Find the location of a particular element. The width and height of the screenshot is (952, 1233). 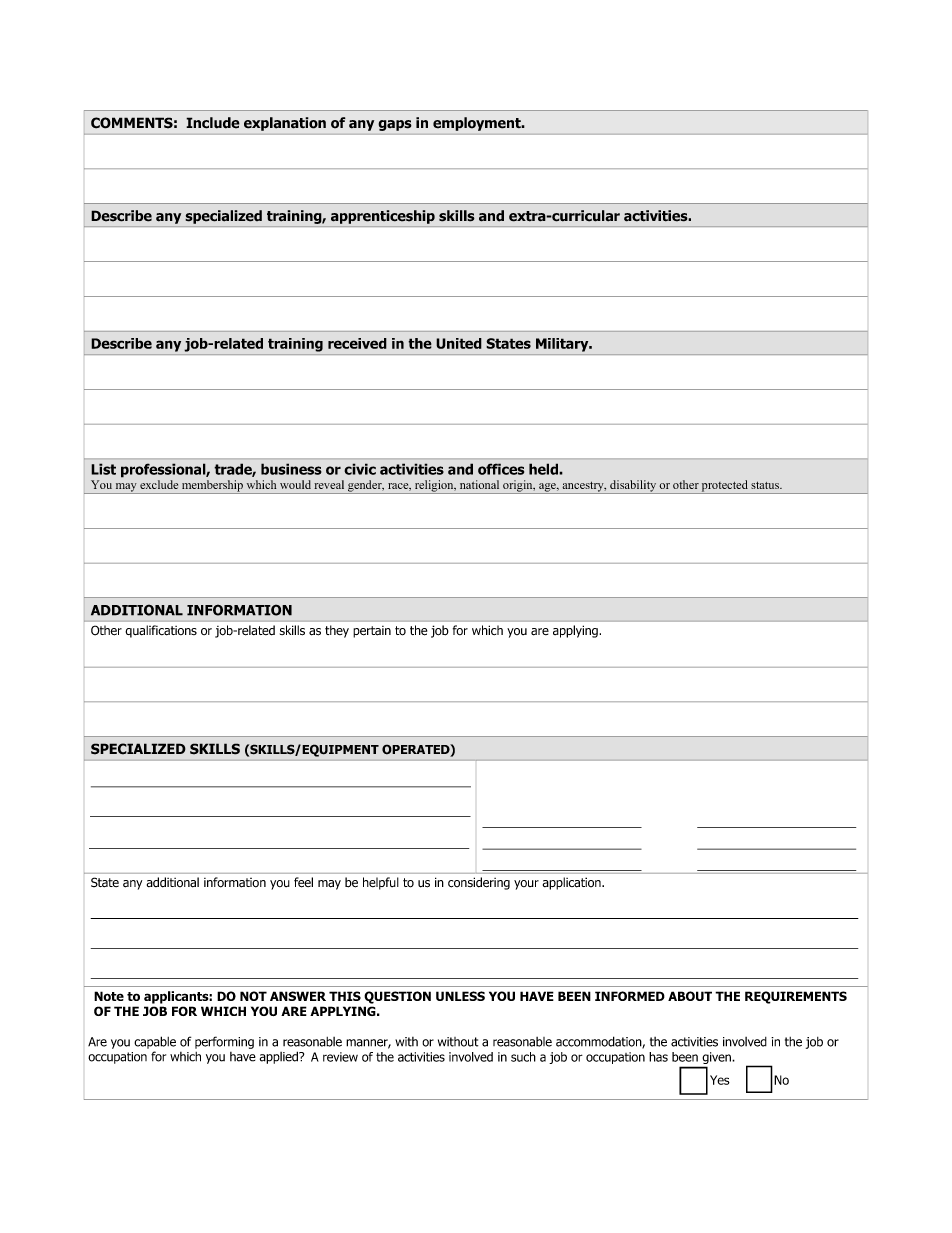

protected is located at coordinates (725, 487).
